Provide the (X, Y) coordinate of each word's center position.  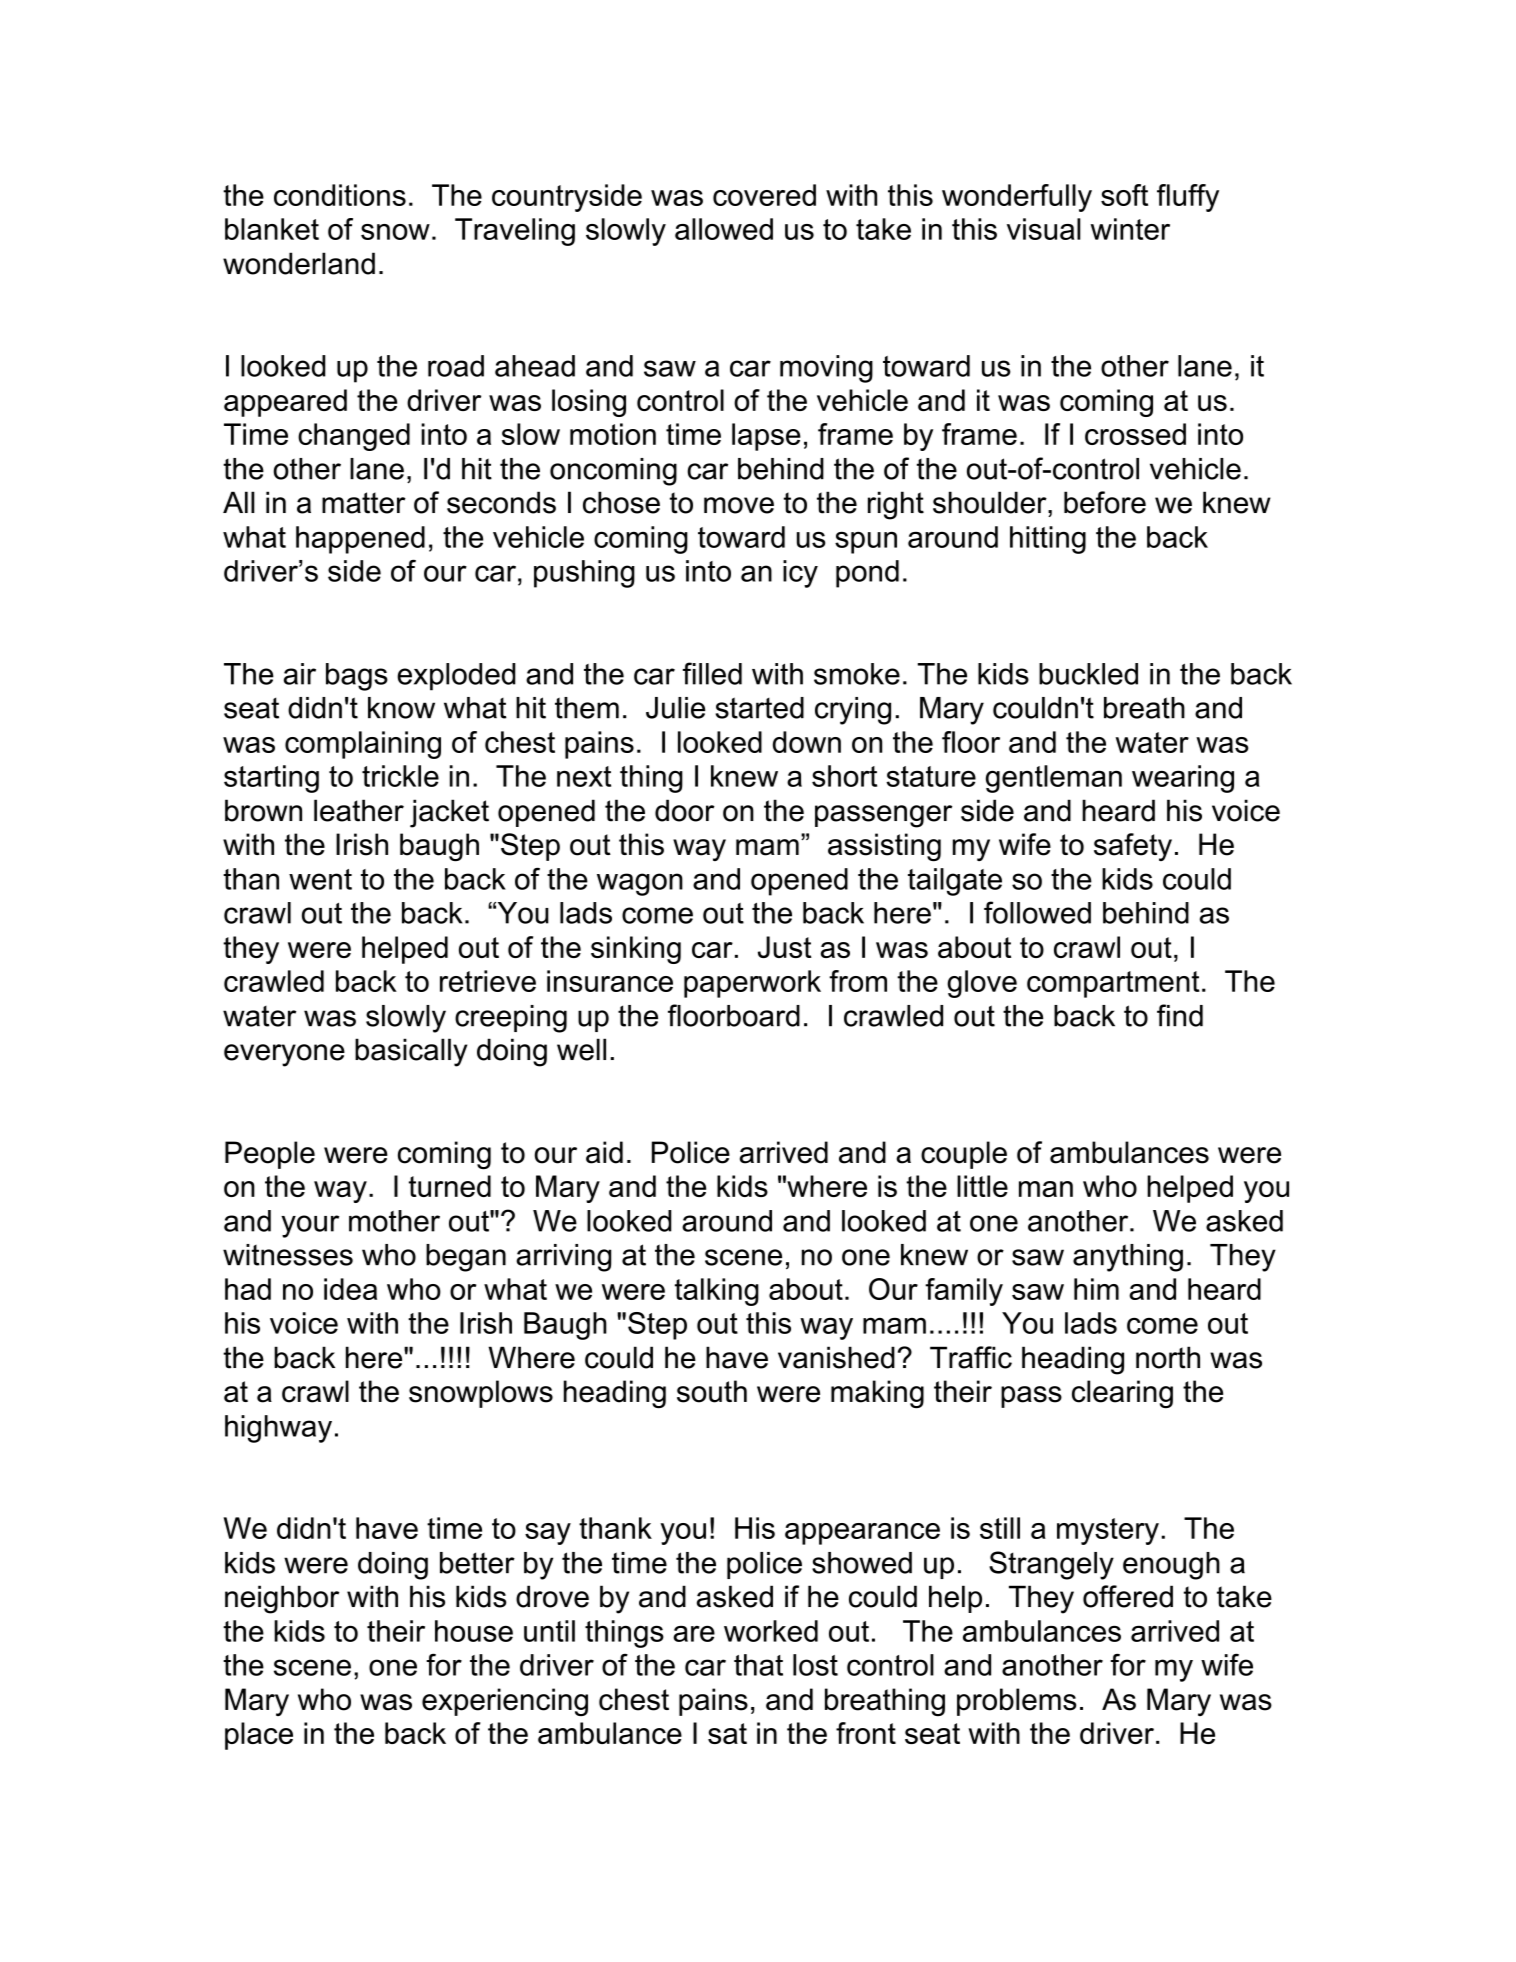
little (982, 1186)
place (259, 1736)
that (758, 1665)
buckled (1088, 674)
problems (1017, 1702)
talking (717, 1292)
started (760, 708)
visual (1044, 229)
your (310, 1226)
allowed (724, 229)
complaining (363, 745)
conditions (340, 195)
